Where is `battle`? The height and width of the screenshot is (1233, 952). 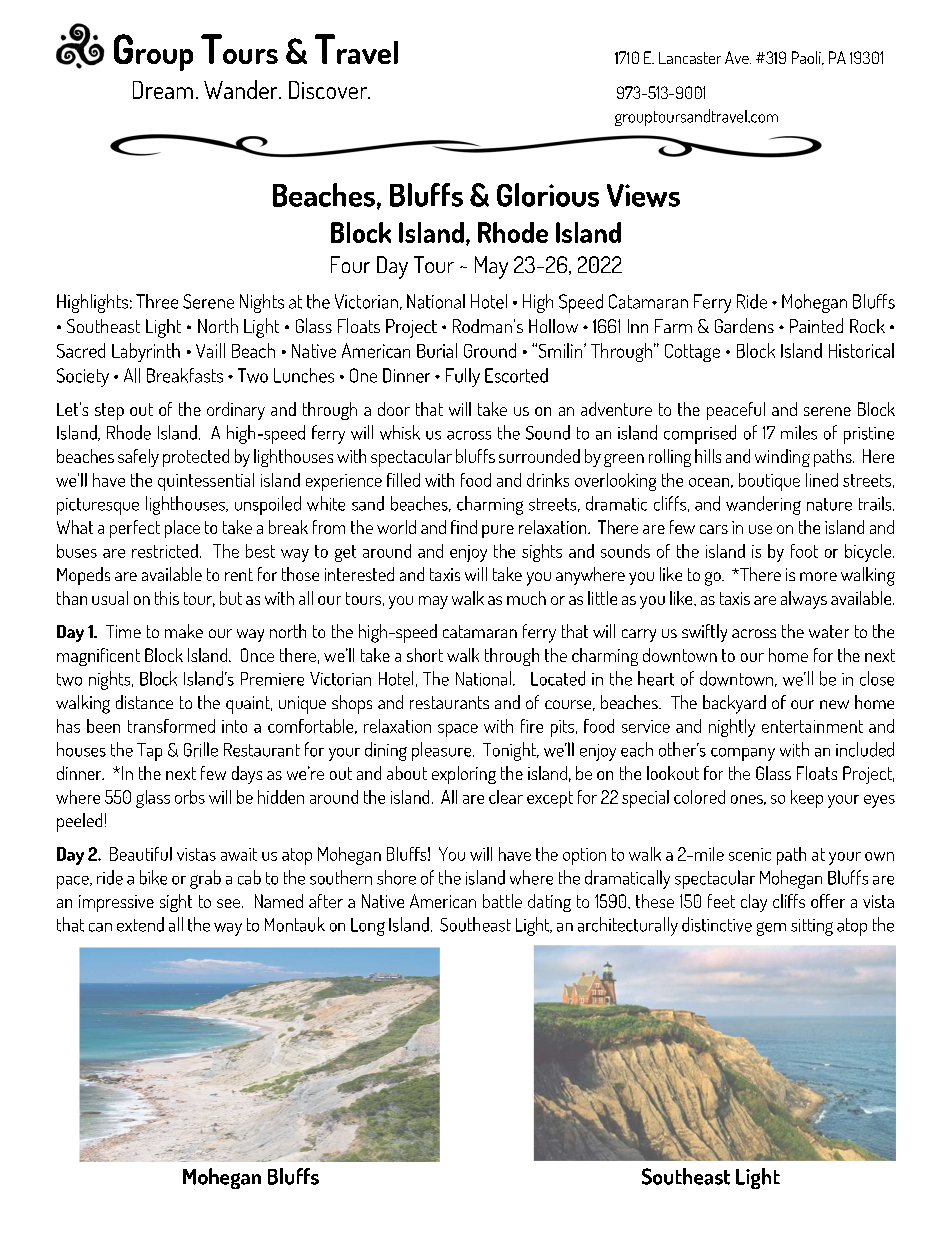 battle is located at coordinates (502, 901).
